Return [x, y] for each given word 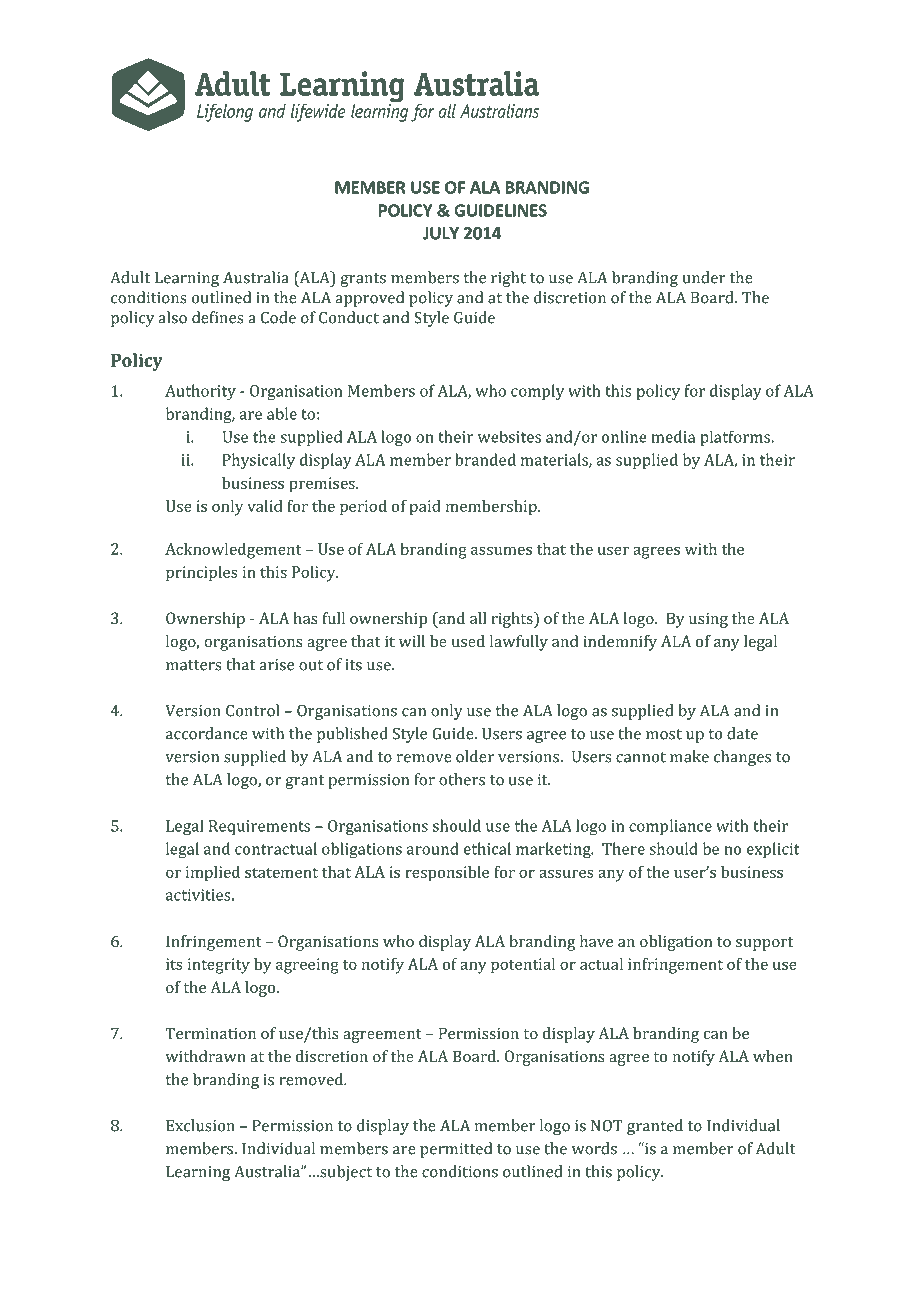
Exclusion [200, 1125]
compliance [670, 827]
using [708, 620]
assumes [501, 550]
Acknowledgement [233, 551]
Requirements [259, 827]
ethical [487, 848]
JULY [441, 233]
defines [217, 317]
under [704, 277]
